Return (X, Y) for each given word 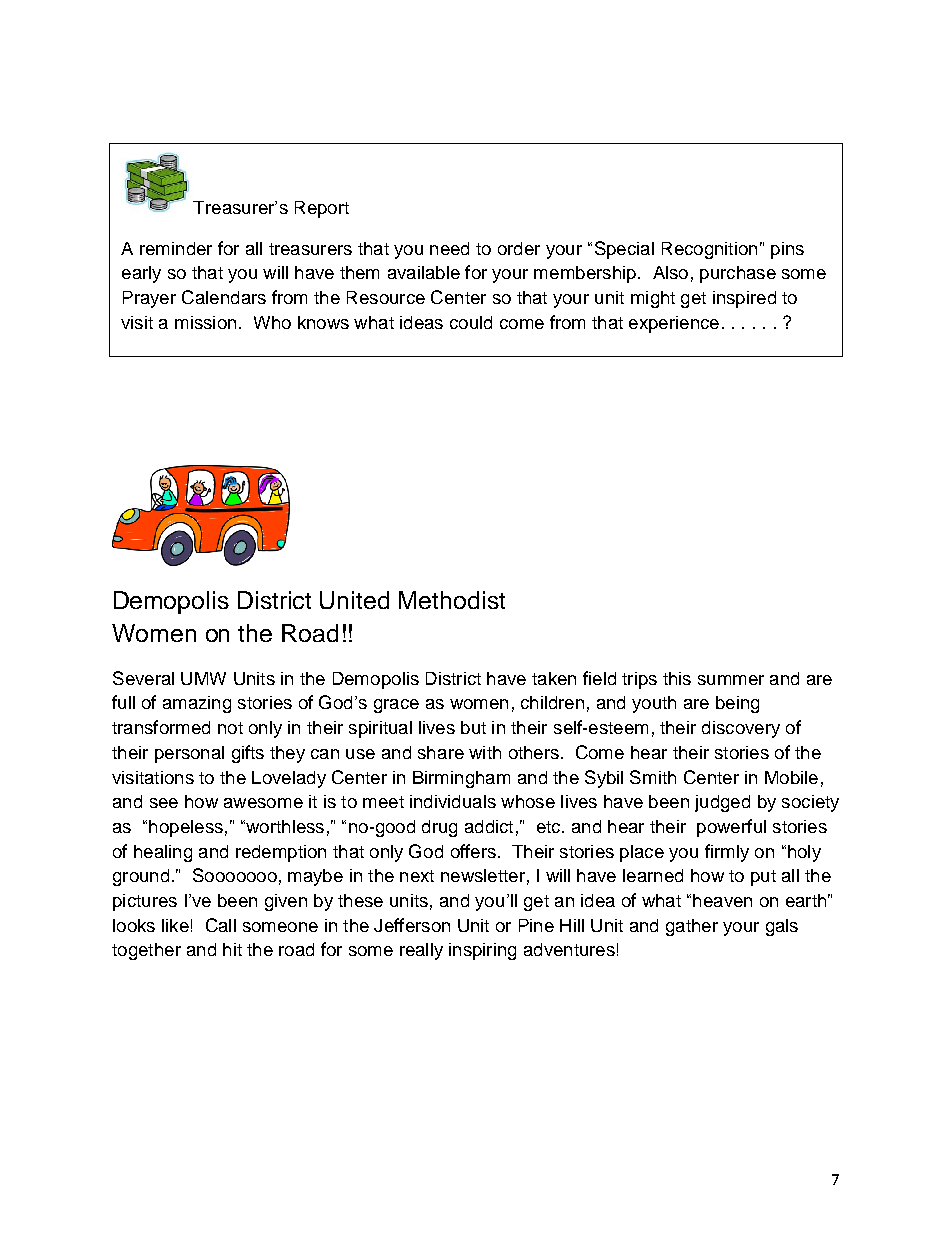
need (449, 248)
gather (692, 927)
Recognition (709, 250)
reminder (176, 248)
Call (221, 925)
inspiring (482, 951)
